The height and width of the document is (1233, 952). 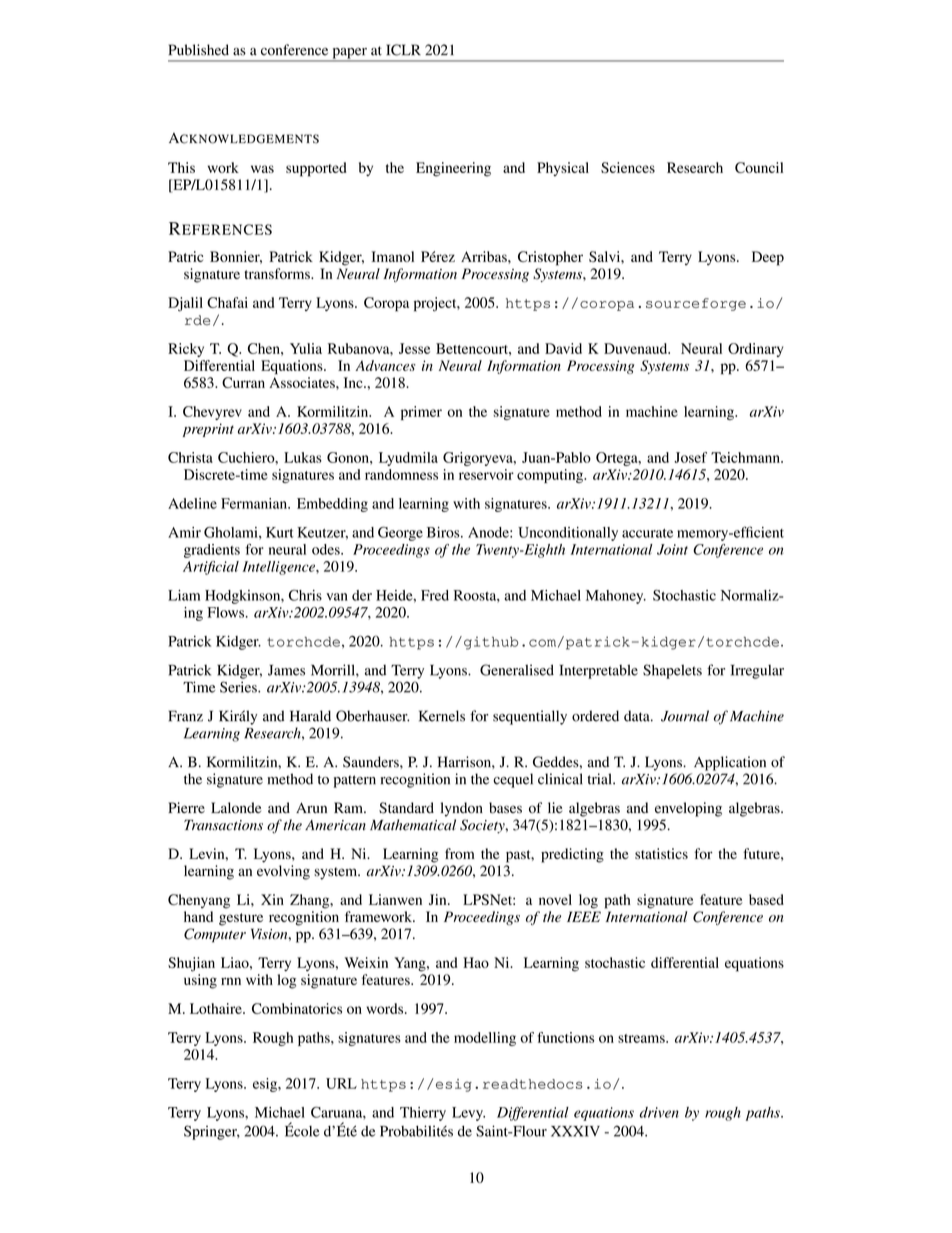 What do you see at coordinates (403, 50) in the document?
I see `ICLR` at bounding box center [403, 50].
